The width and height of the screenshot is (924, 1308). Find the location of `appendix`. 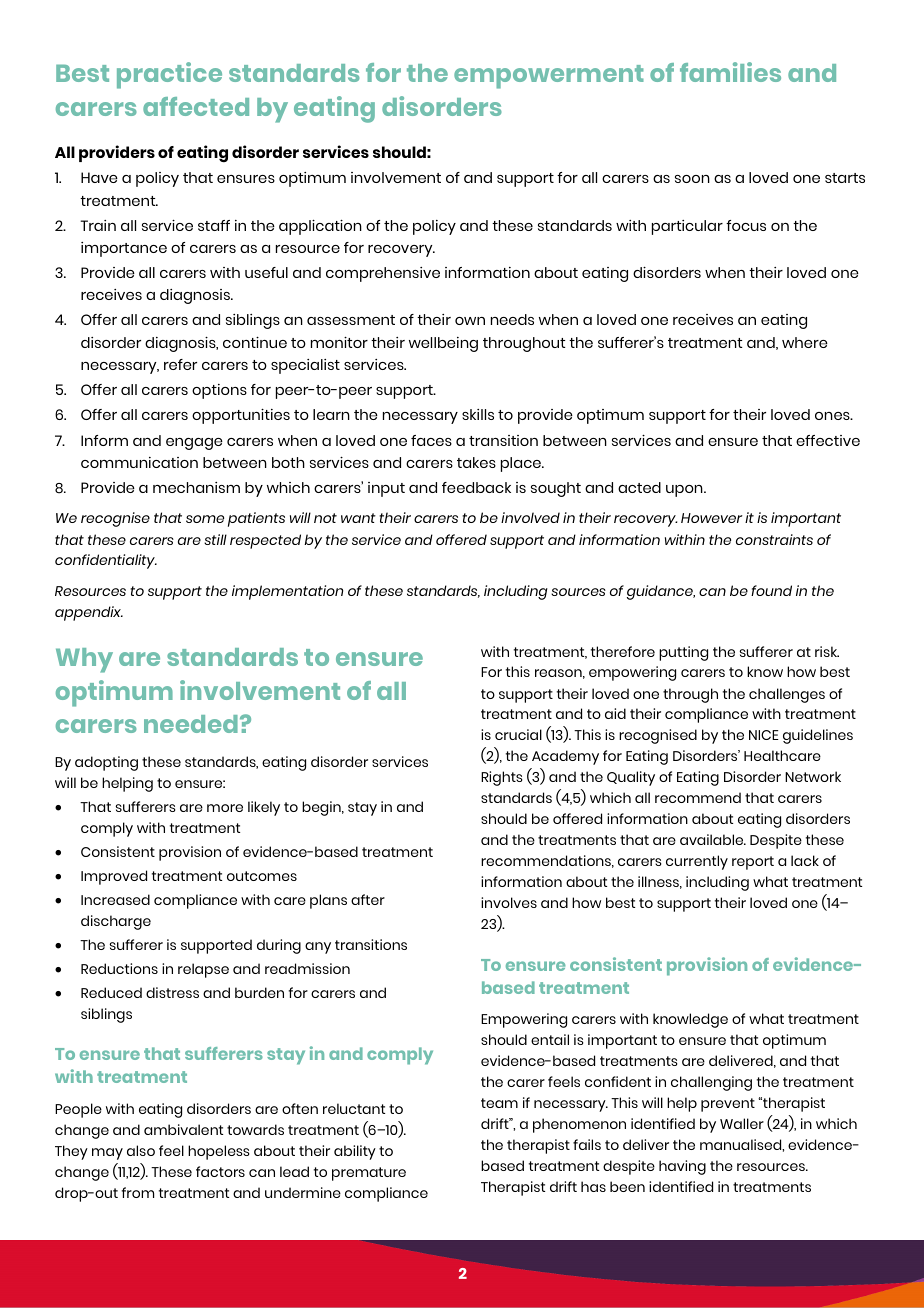

appendix is located at coordinates (89, 613).
